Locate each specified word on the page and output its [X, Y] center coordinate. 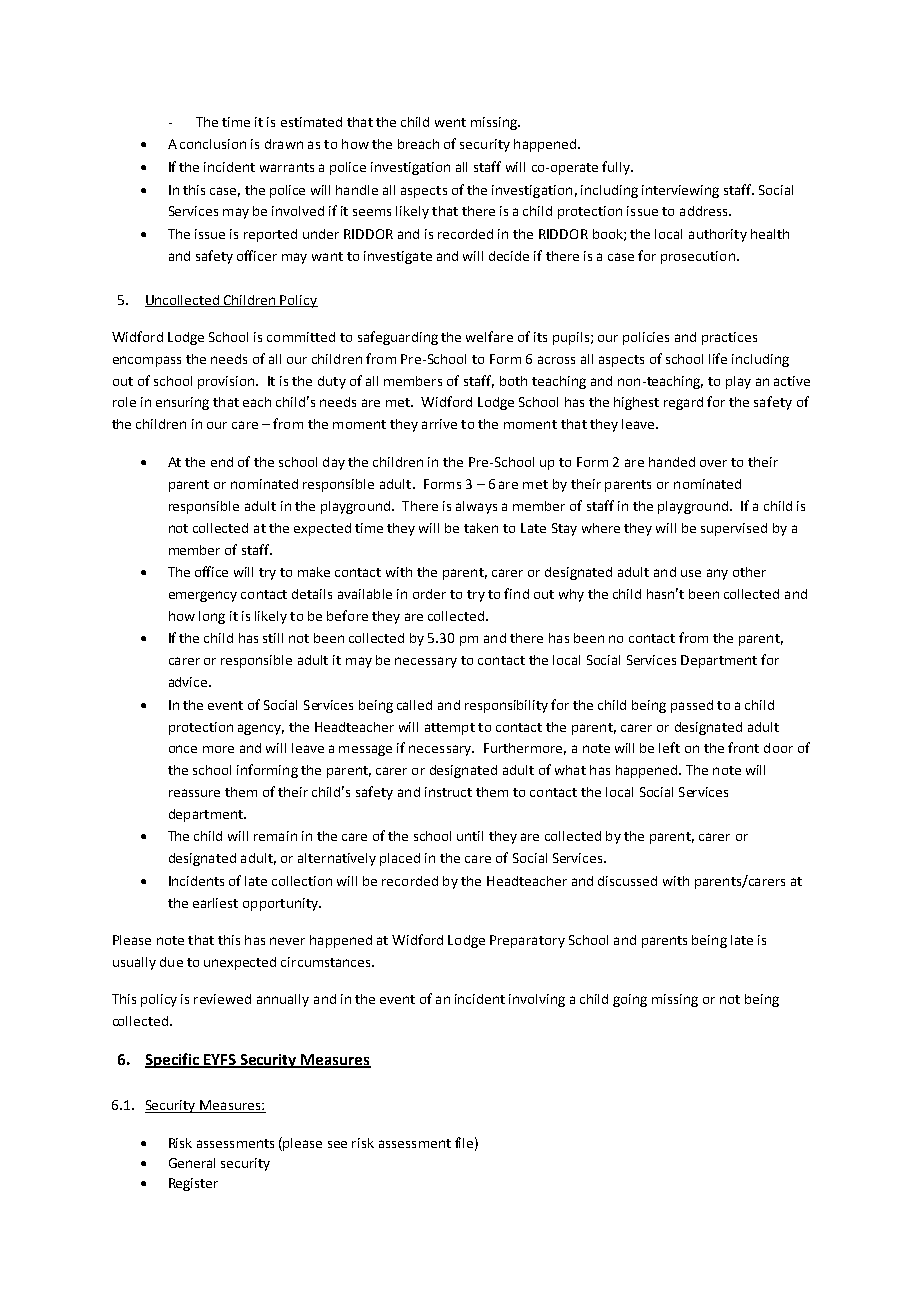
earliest [215, 903]
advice [189, 682]
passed [692, 706]
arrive [439, 424]
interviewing [680, 191]
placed [400, 859]
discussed [627, 881]
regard [683, 403]
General [192, 1163]
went [450, 122]
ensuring [182, 403]
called [414, 705]
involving [537, 1000]
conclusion [213, 144]
